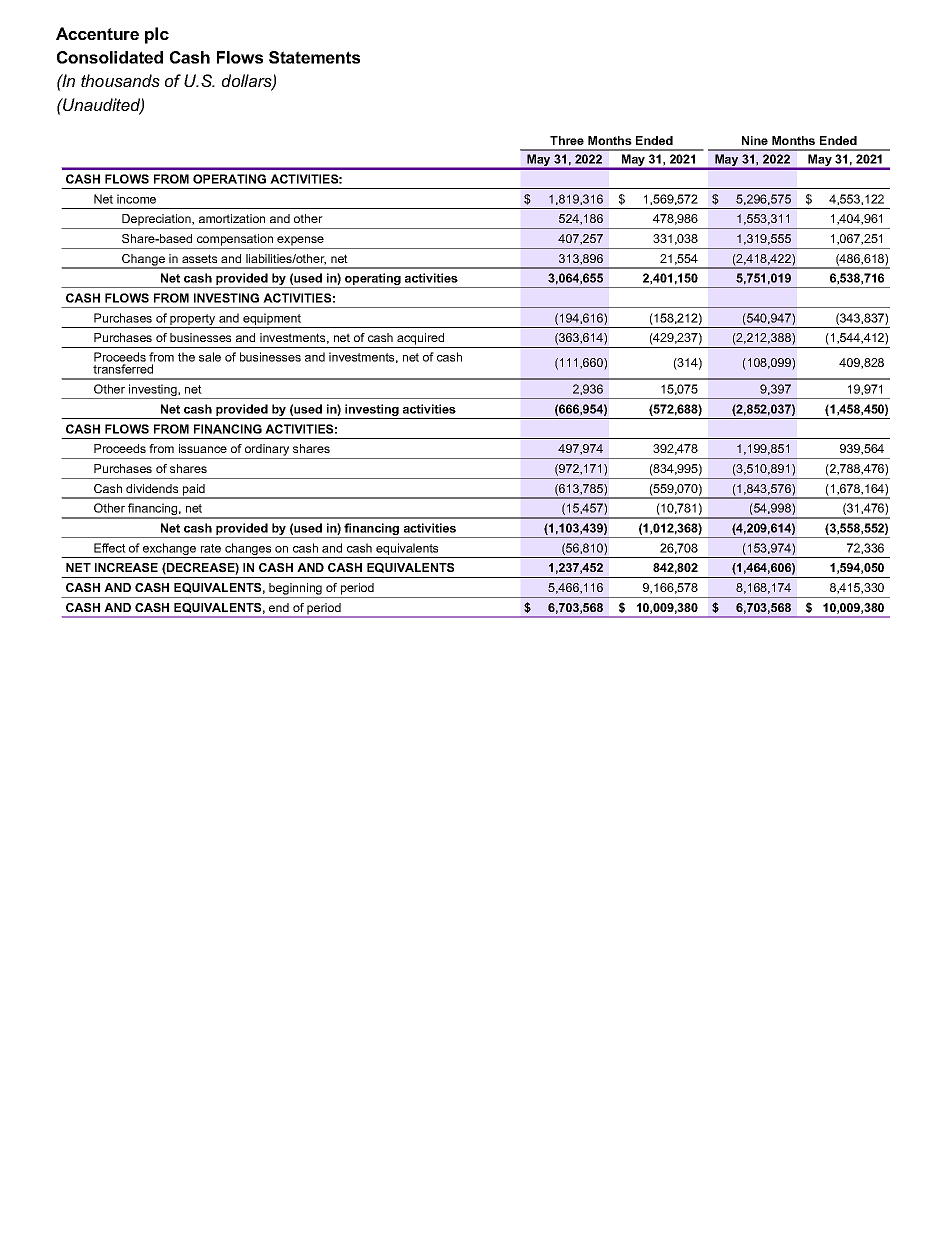 The height and width of the screenshot is (1233, 952). Describe the element at coordinates (314, 57) in the screenshot. I see `Statements` at that location.
